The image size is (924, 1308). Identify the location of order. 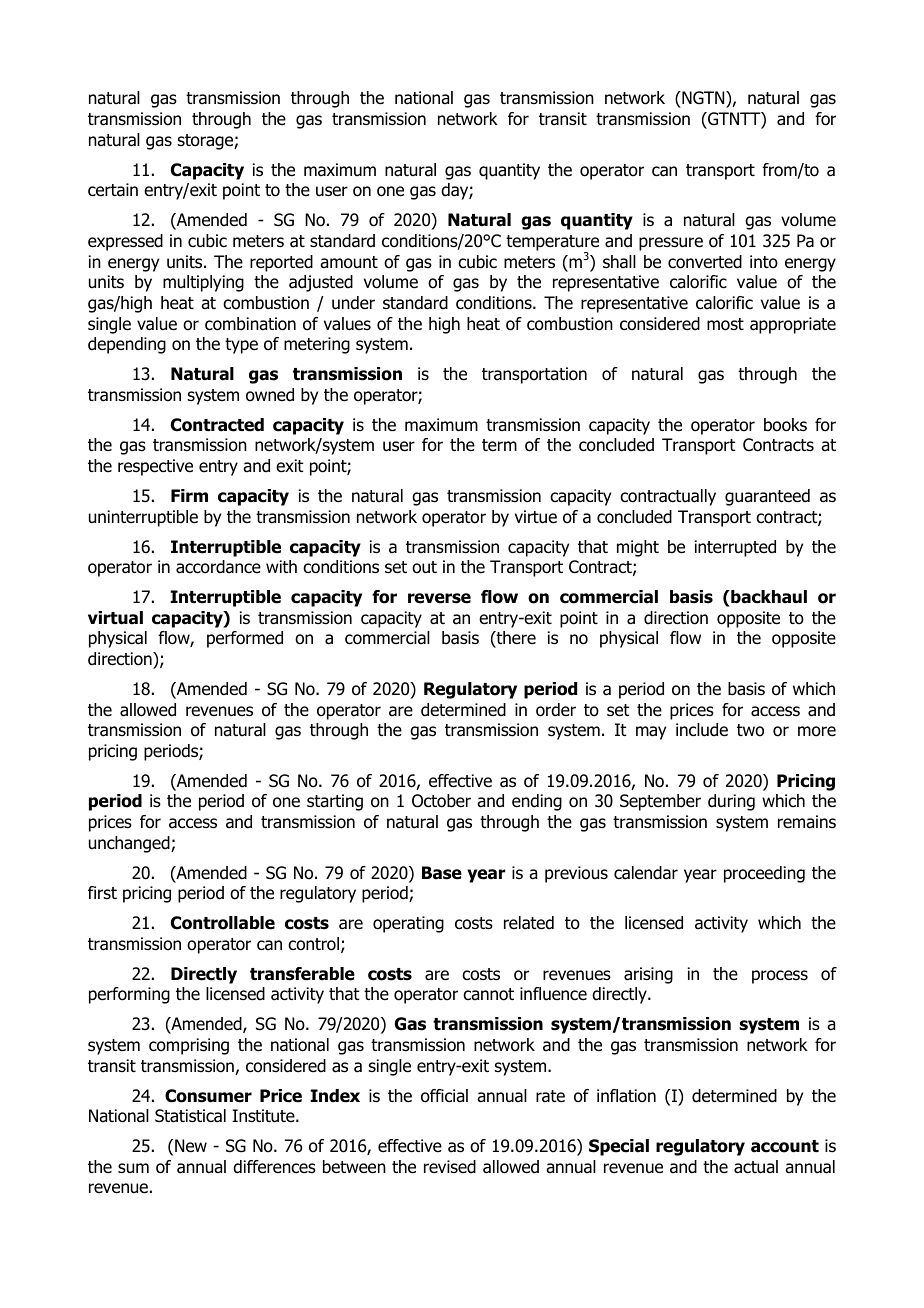
(556, 710).
